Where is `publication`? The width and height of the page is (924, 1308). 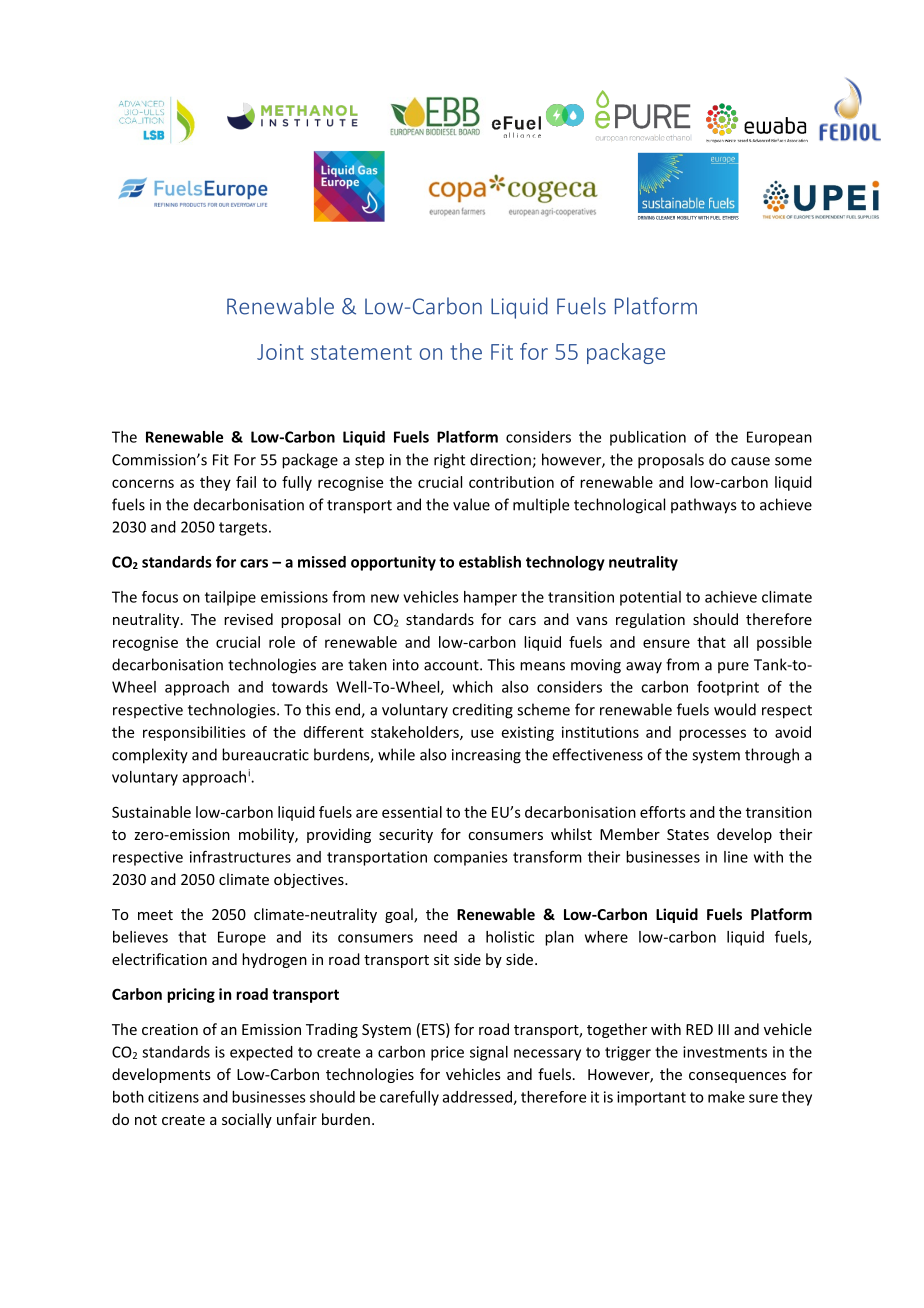
publication is located at coordinates (648, 438).
